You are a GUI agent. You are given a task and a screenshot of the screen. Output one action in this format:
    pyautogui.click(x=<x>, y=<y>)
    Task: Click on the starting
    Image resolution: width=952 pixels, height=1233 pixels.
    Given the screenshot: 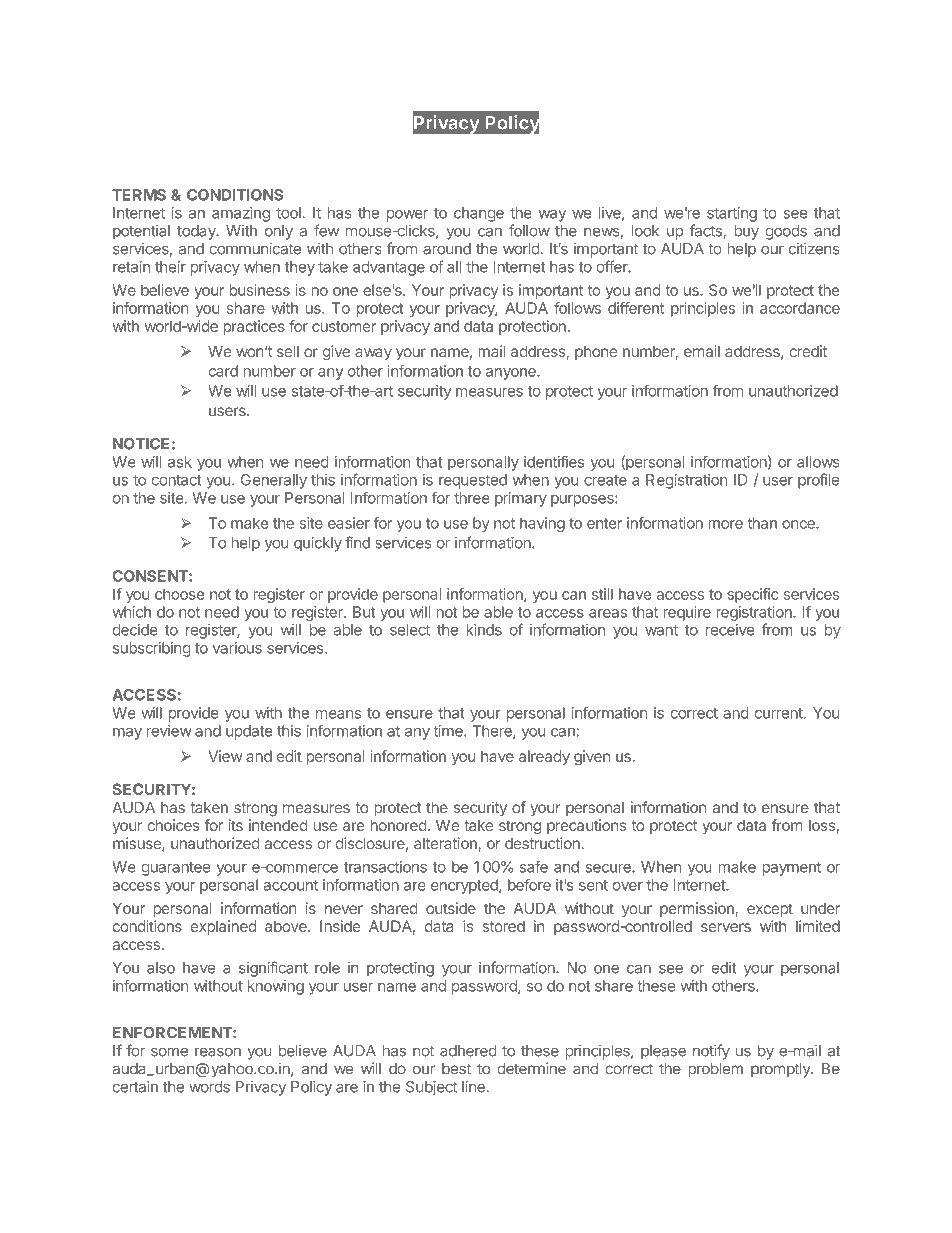 What is the action you would take?
    pyautogui.click(x=732, y=214)
